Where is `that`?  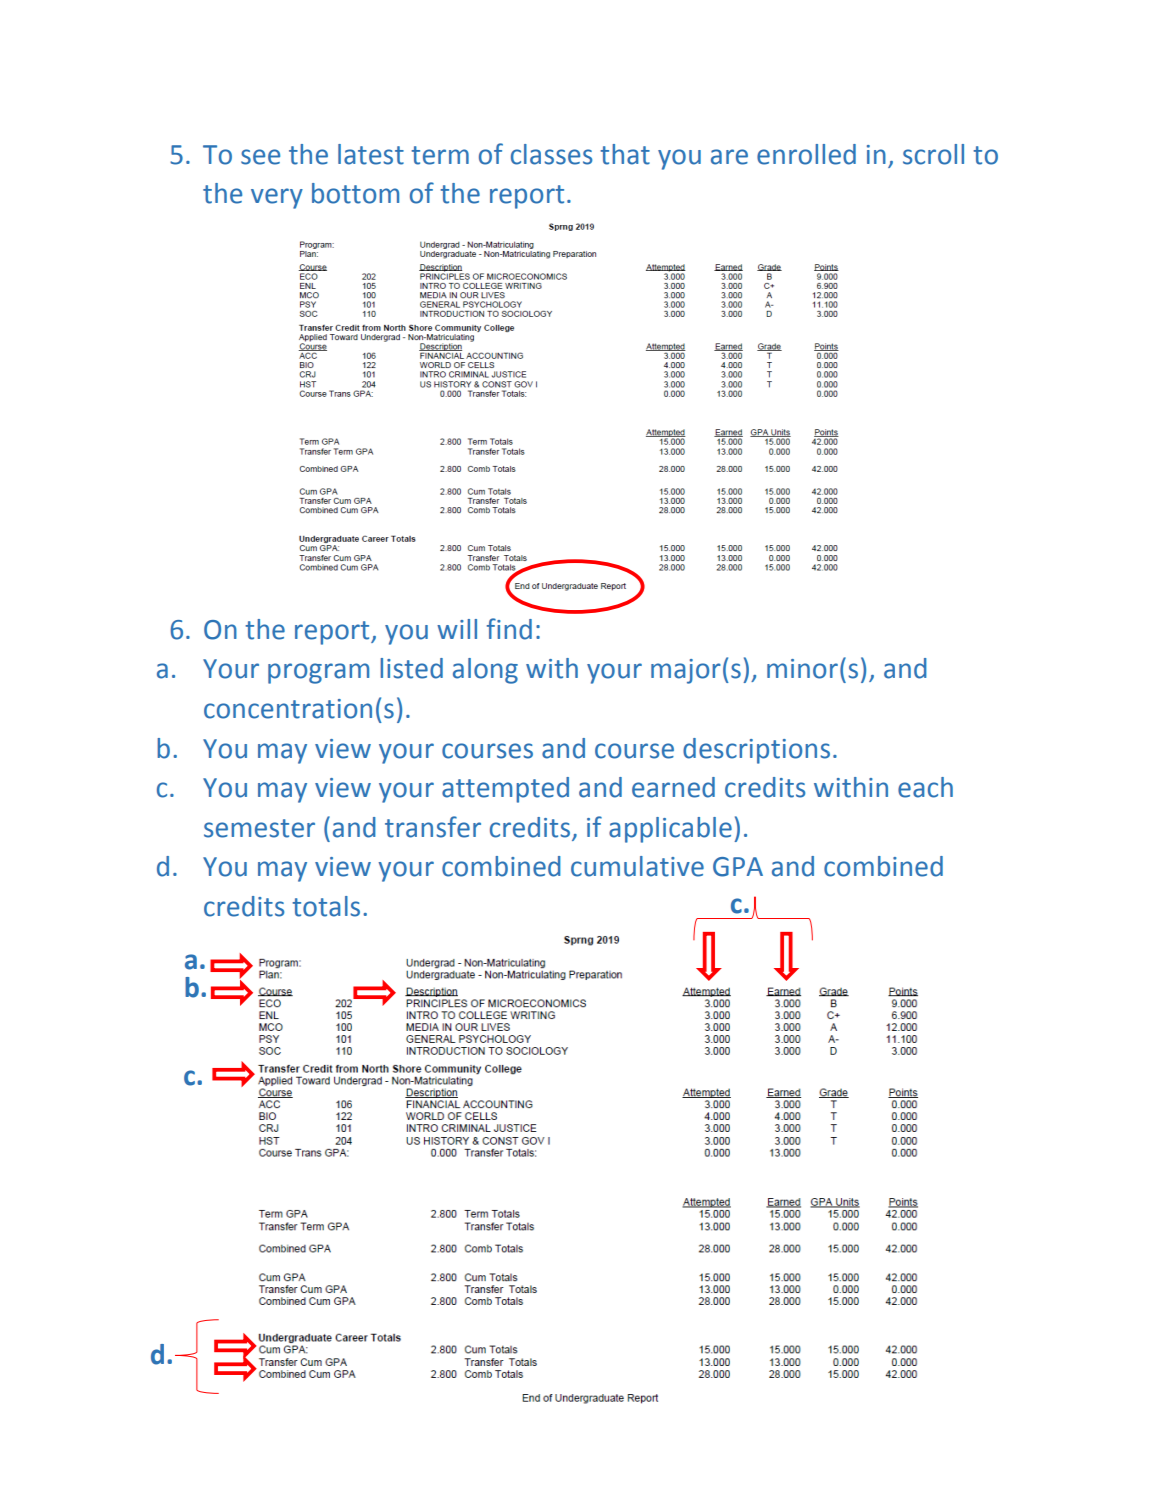
that is located at coordinates (625, 154).
